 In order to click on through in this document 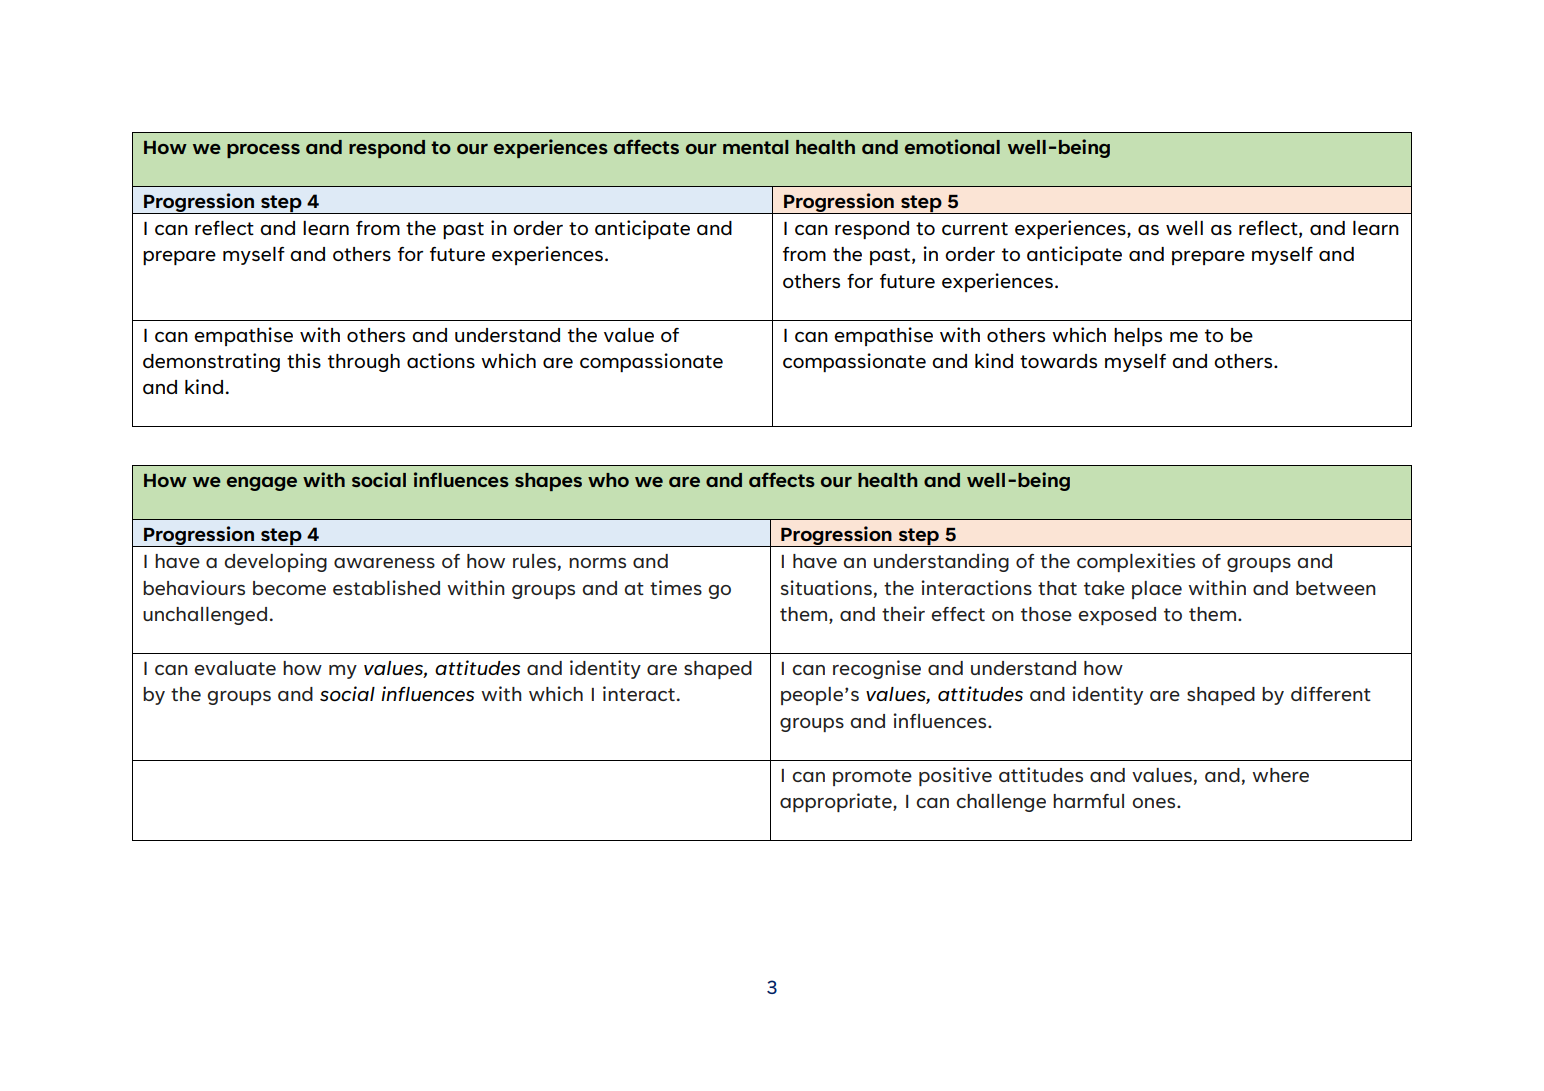, I will do `click(364, 363)`.
